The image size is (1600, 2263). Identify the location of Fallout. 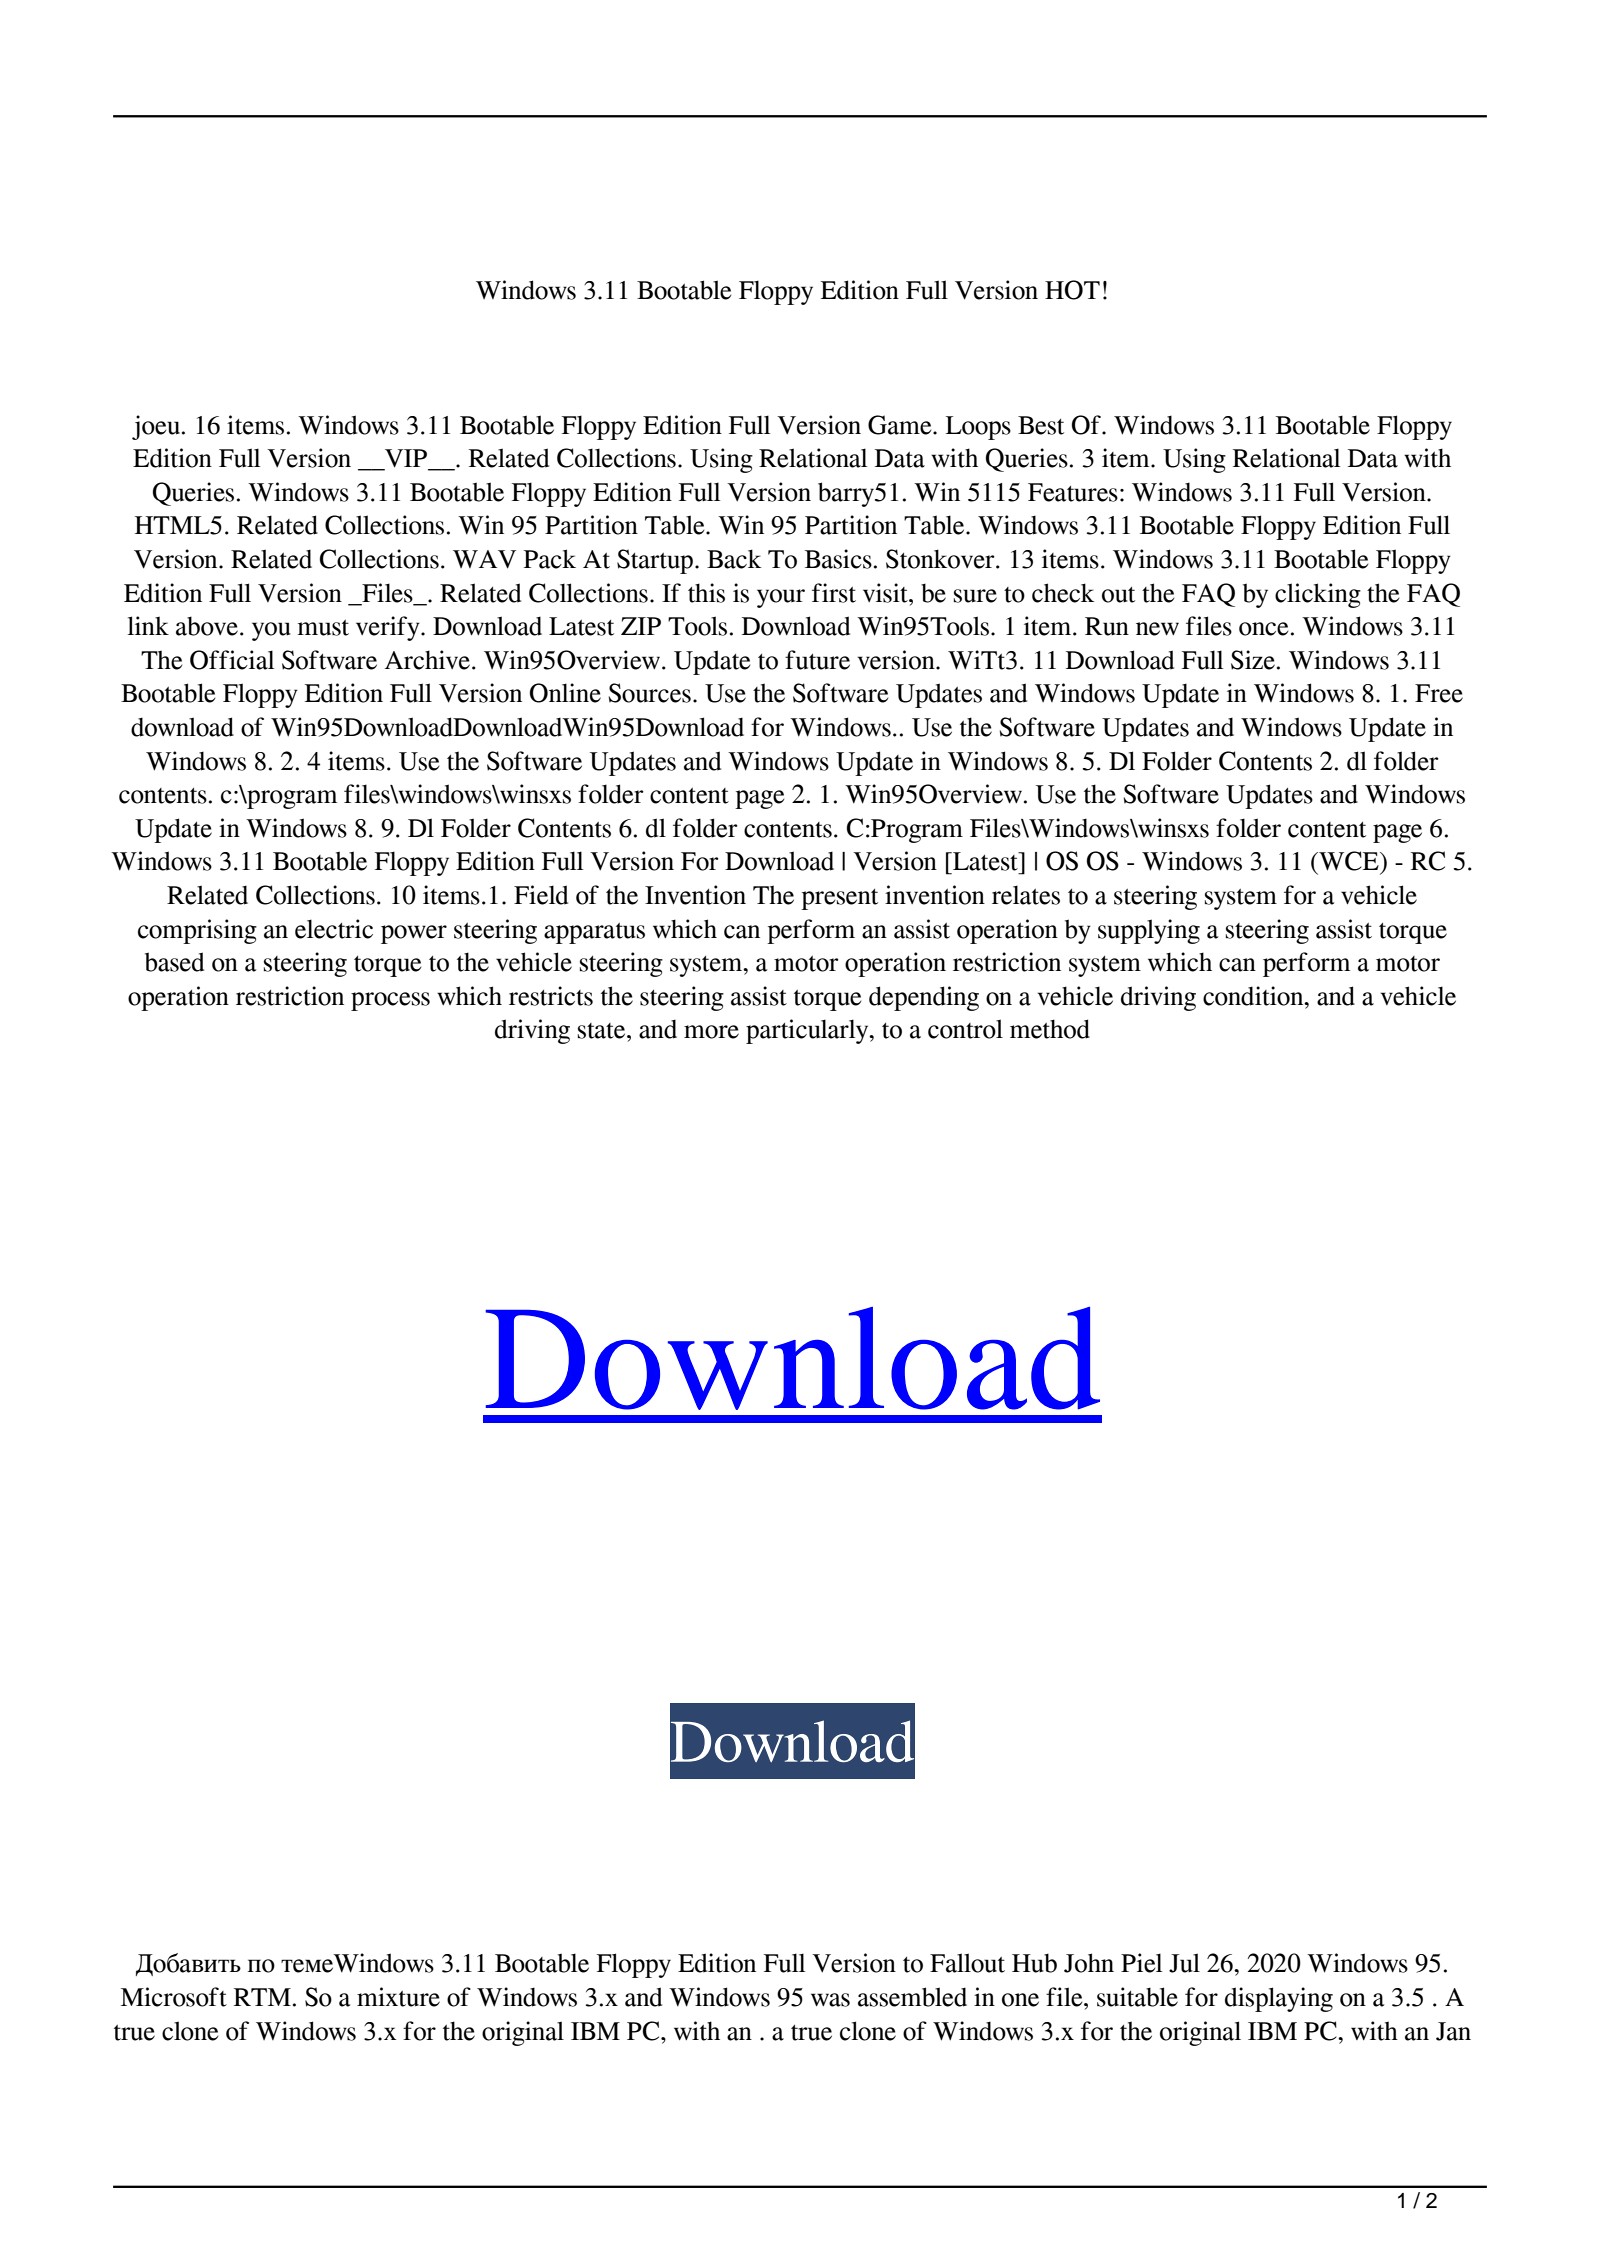
(967, 1963).
